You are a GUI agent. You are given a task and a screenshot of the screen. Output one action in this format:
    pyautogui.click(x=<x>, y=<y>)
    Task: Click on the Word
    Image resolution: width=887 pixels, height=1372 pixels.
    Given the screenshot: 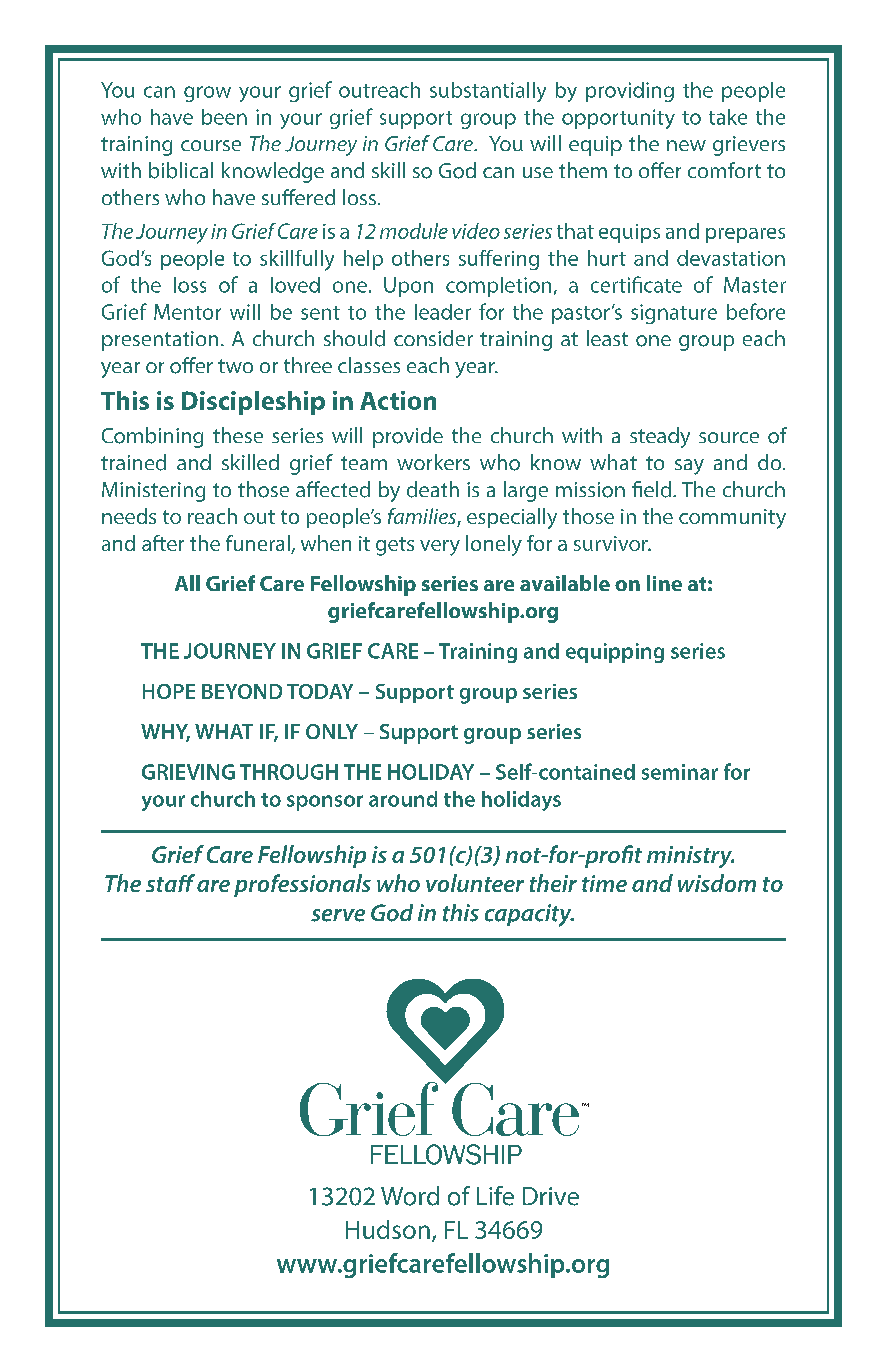 What is the action you would take?
    pyautogui.click(x=410, y=1196)
